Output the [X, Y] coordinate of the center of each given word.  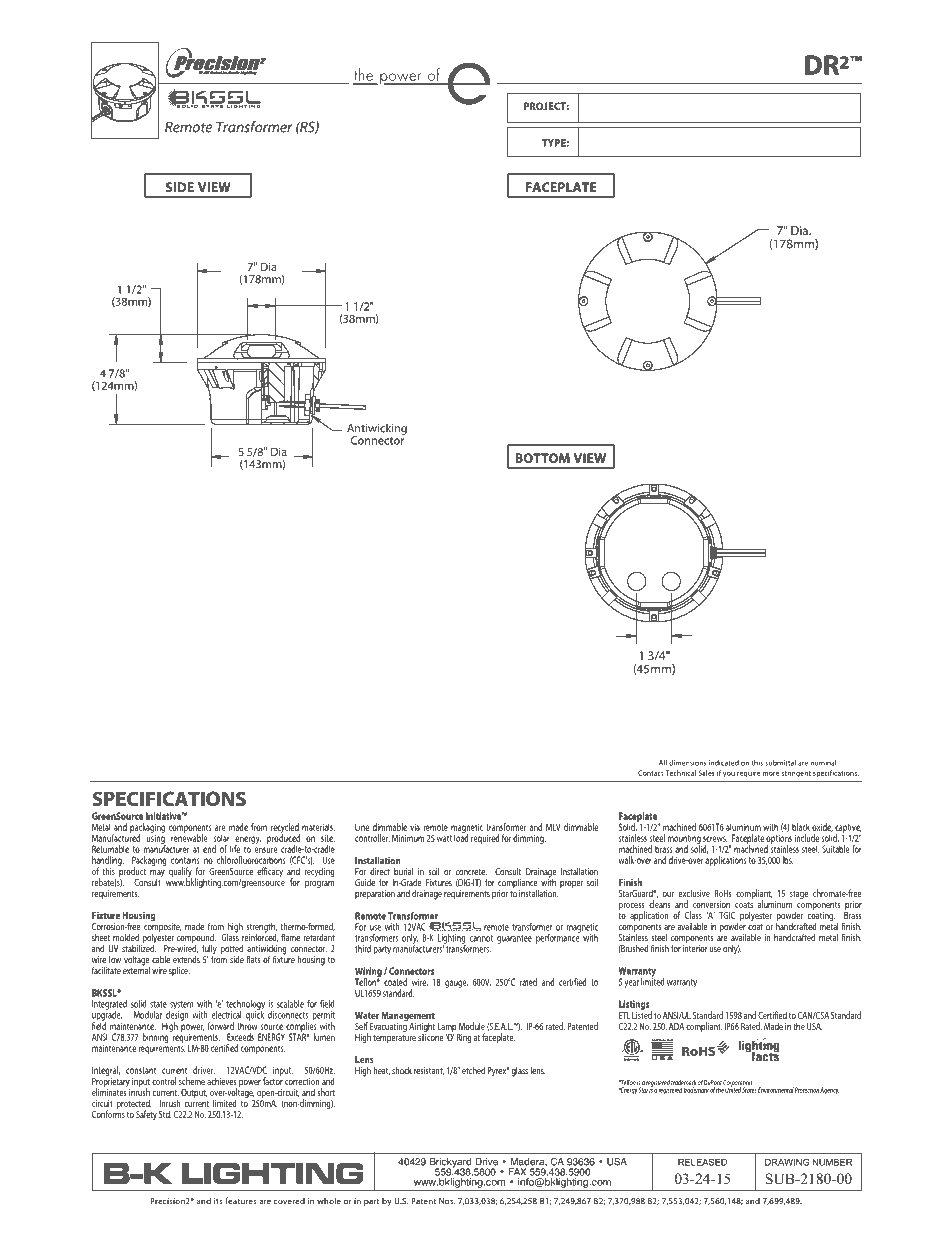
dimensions [687, 763]
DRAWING [787, 1162]
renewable [189, 837]
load [461, 837]
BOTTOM [542, 458]
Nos [447, 1201]
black [801, 827]
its [218, 1201]
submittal [780, 763]
